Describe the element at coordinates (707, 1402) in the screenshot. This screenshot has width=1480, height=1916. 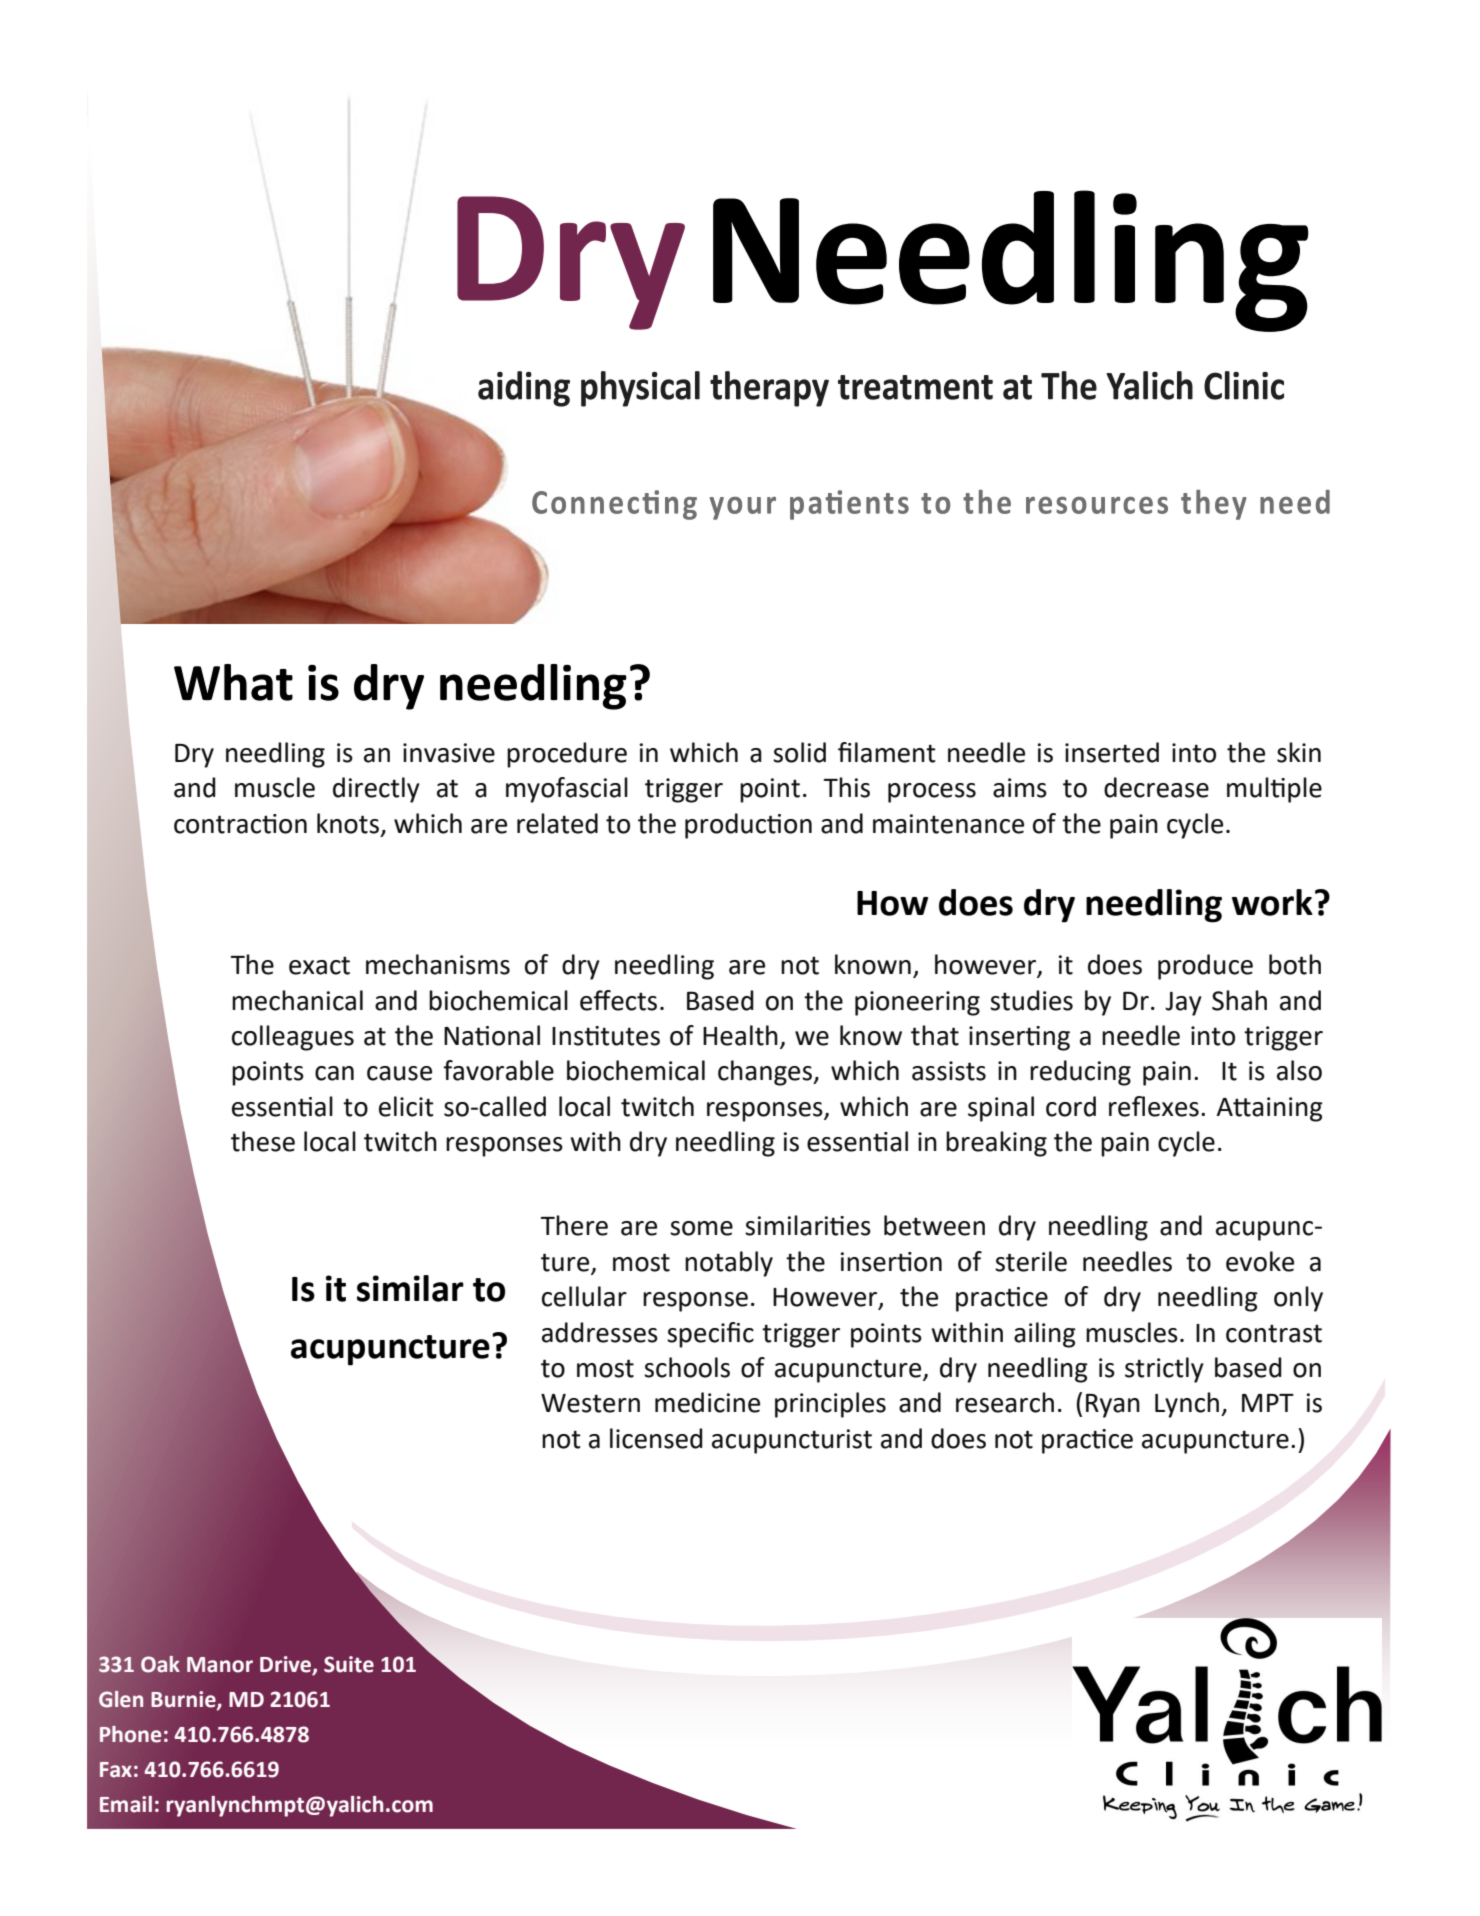
I see `medicine` at that location.
